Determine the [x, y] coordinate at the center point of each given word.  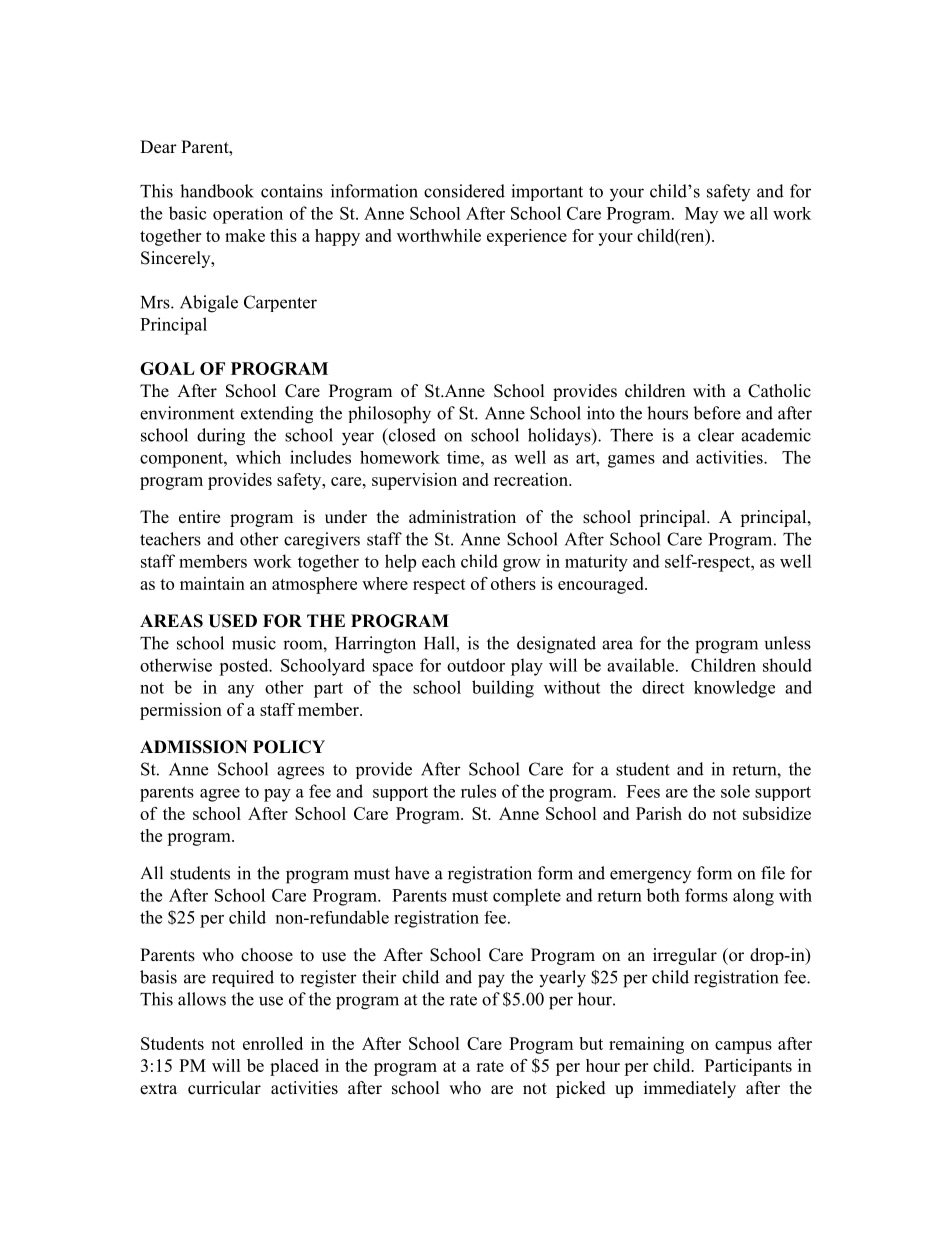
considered [464, 191]
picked [581, 1089]
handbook [217, 191]
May [701, 215]
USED [232, 621]
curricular [224, 1088]
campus [743, 1047]
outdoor [476, 665]
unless [788, 643]
